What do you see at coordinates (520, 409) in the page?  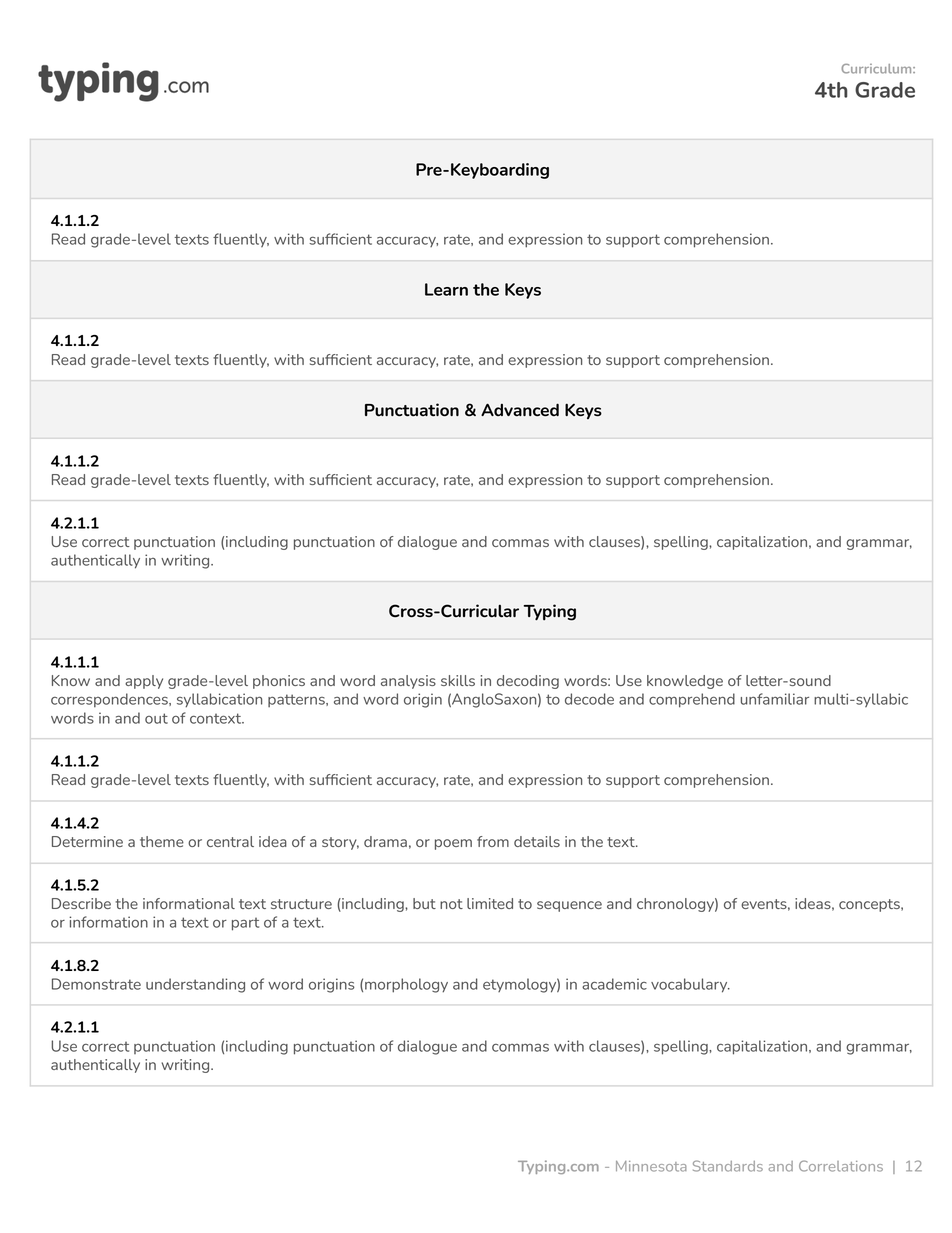 I see `Advanced` at bounding box center [520, 409].
